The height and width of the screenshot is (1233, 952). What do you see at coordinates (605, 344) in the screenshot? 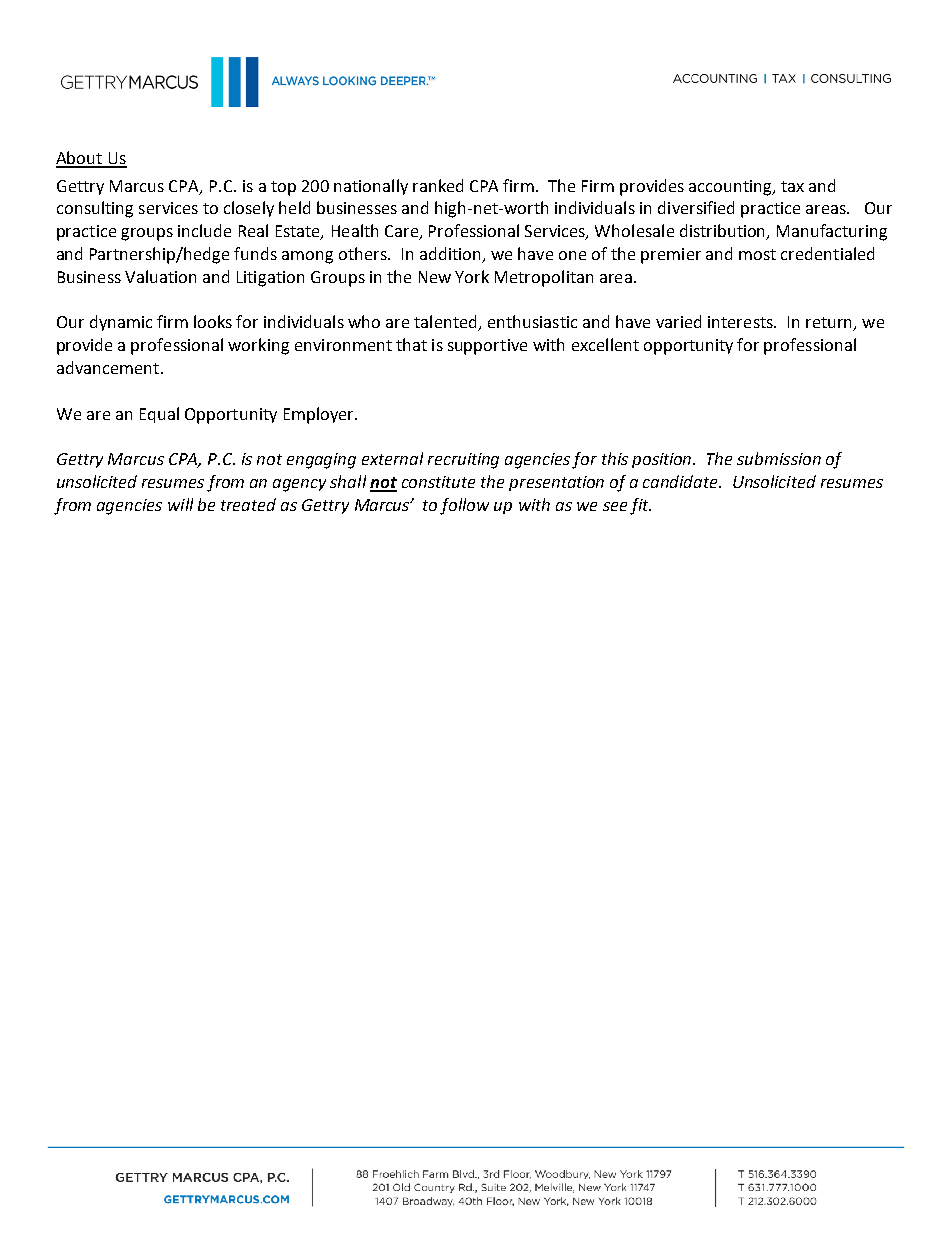
I see `excellent` at bounding box center [605, 344].
